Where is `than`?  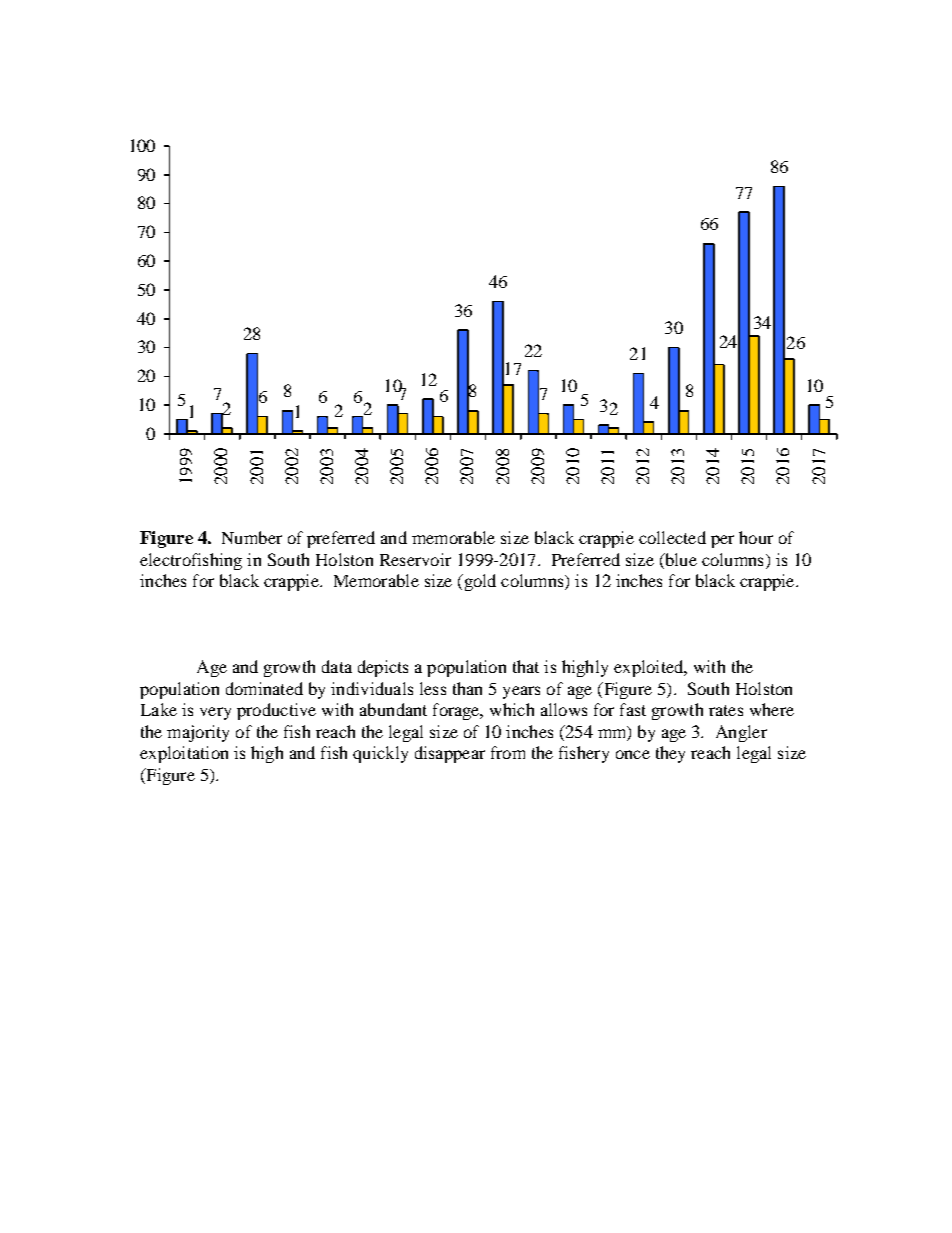
than is located at coordinates (467, 688).
